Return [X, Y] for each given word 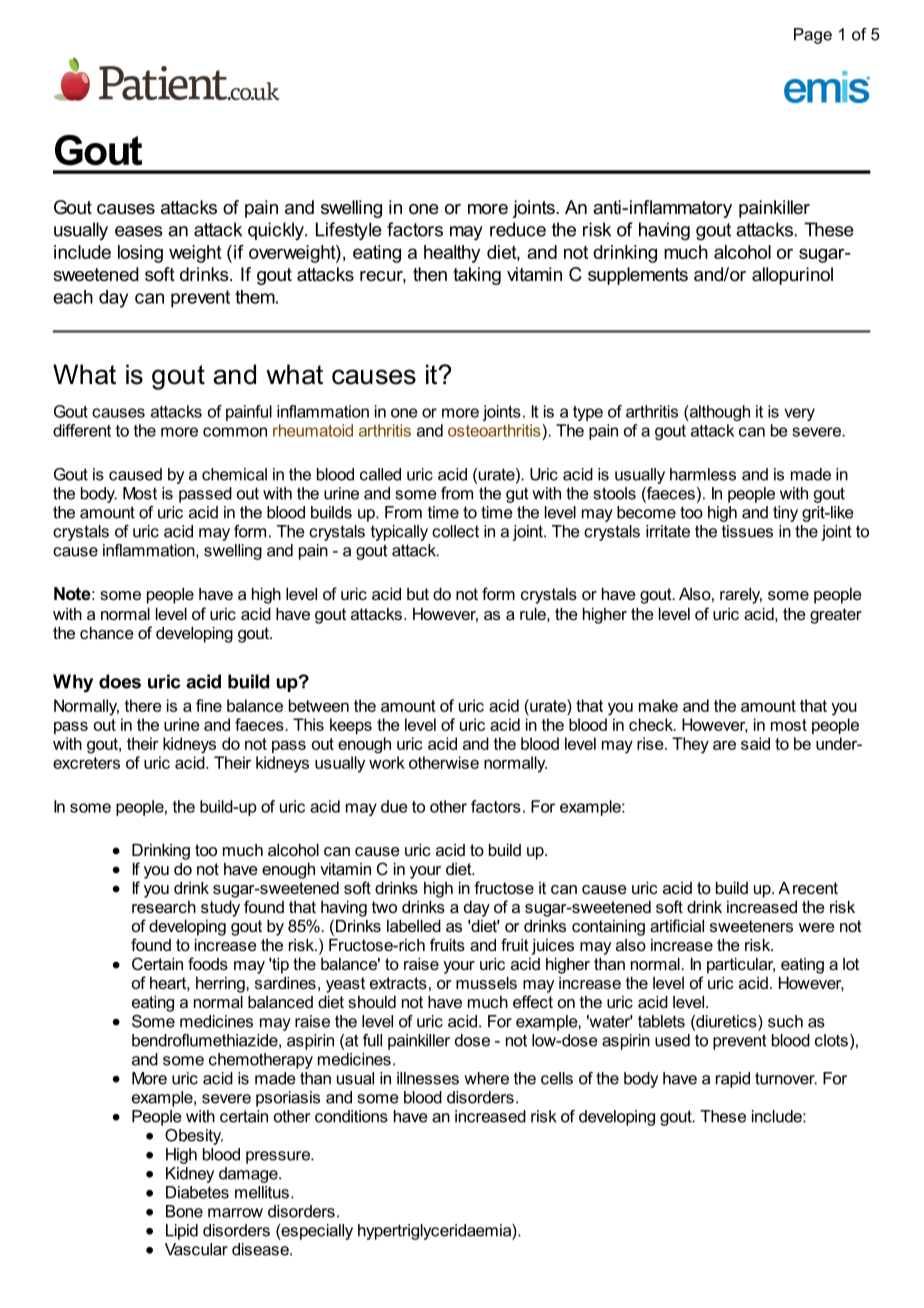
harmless [703, 474]
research [164, 907]
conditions [351, 1116]
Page [813, 36]
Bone [184, 1211]
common [235, 432]
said [755, 743]
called [380, 474]
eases [139, 231]
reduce [518, 229]
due [394, 806]
